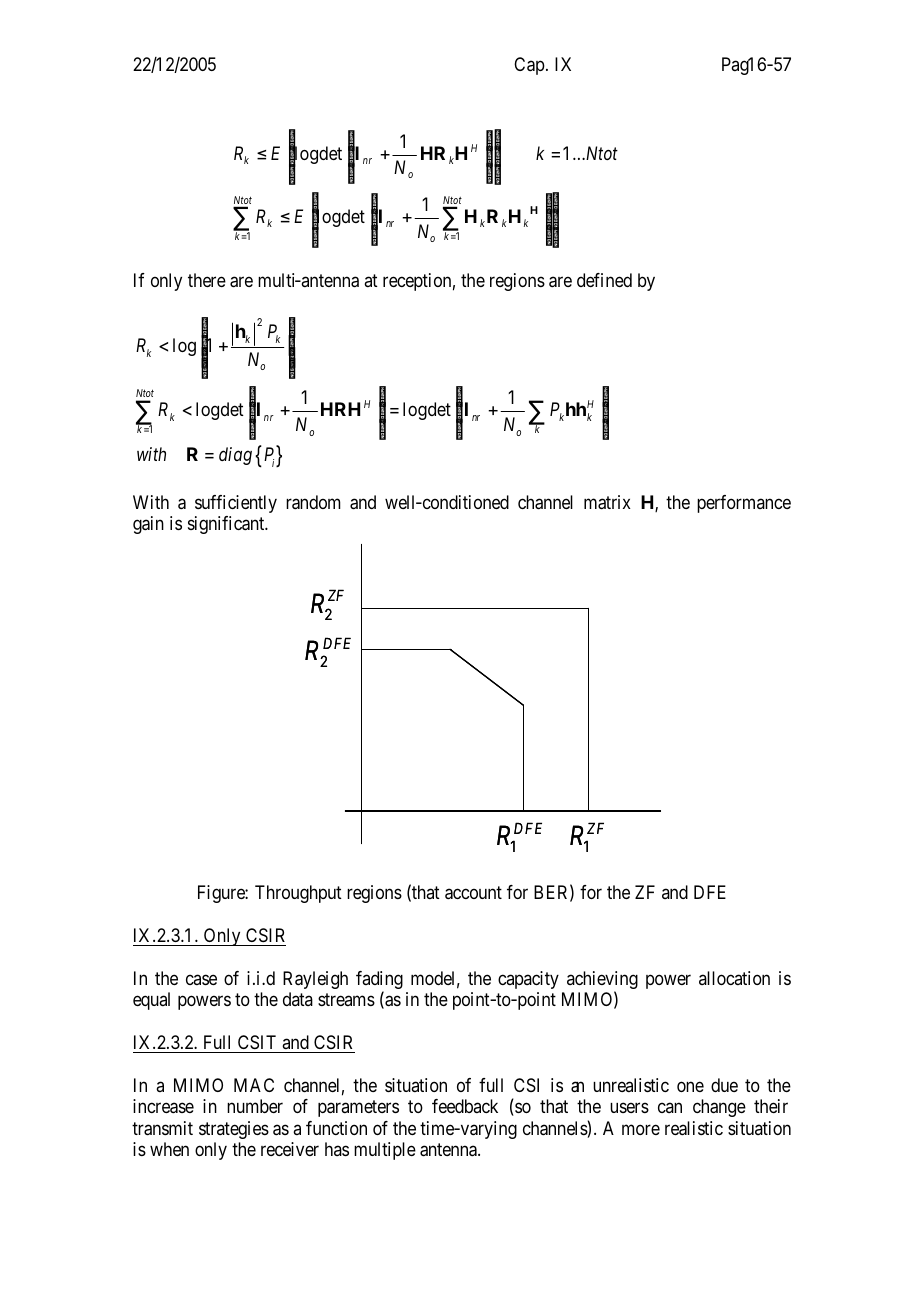  Describe the element at coordinates (234, 1130) in the image. I see `strategies` at that location.
